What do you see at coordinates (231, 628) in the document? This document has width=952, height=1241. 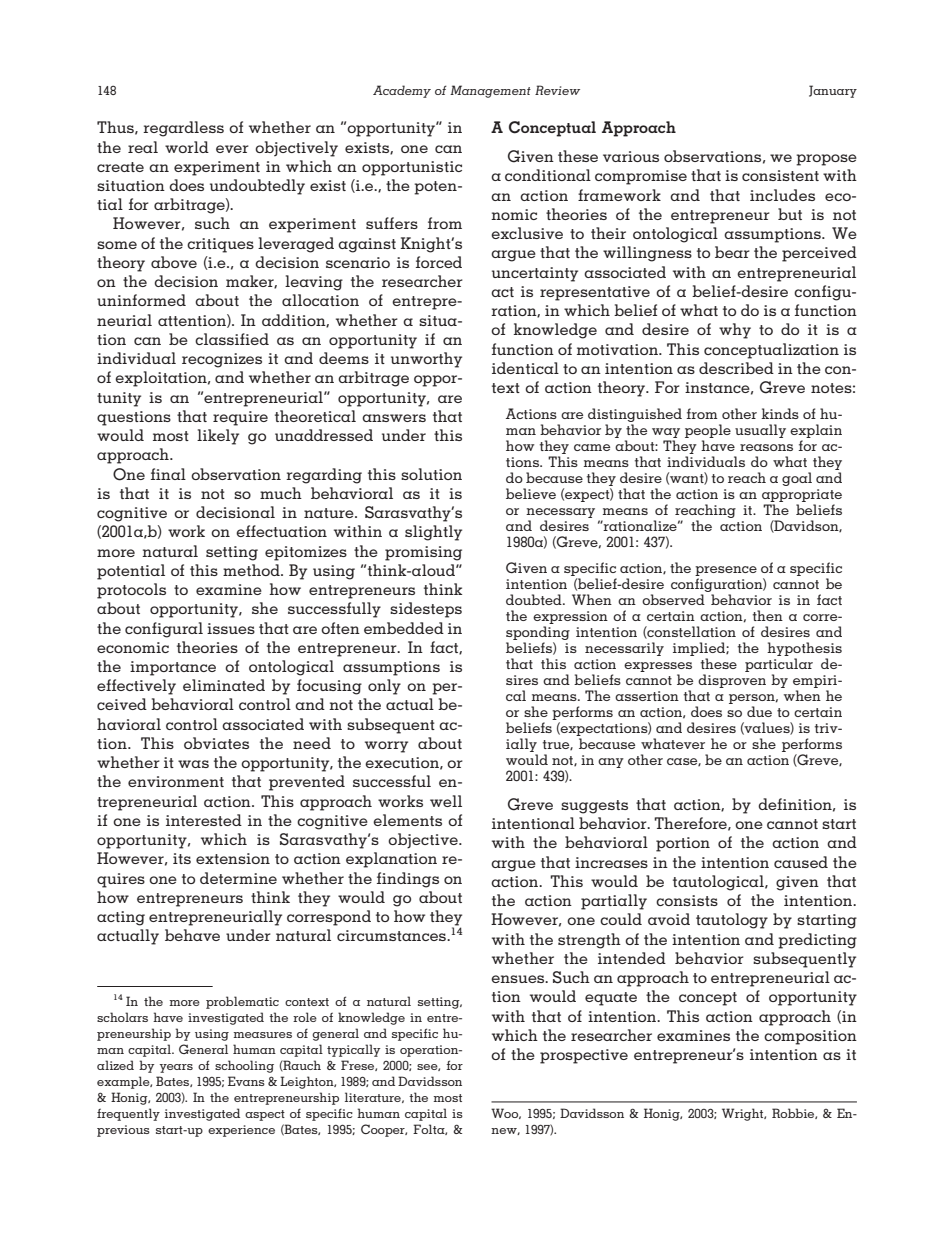 I see `issues` at bounding box center [231, 628].
